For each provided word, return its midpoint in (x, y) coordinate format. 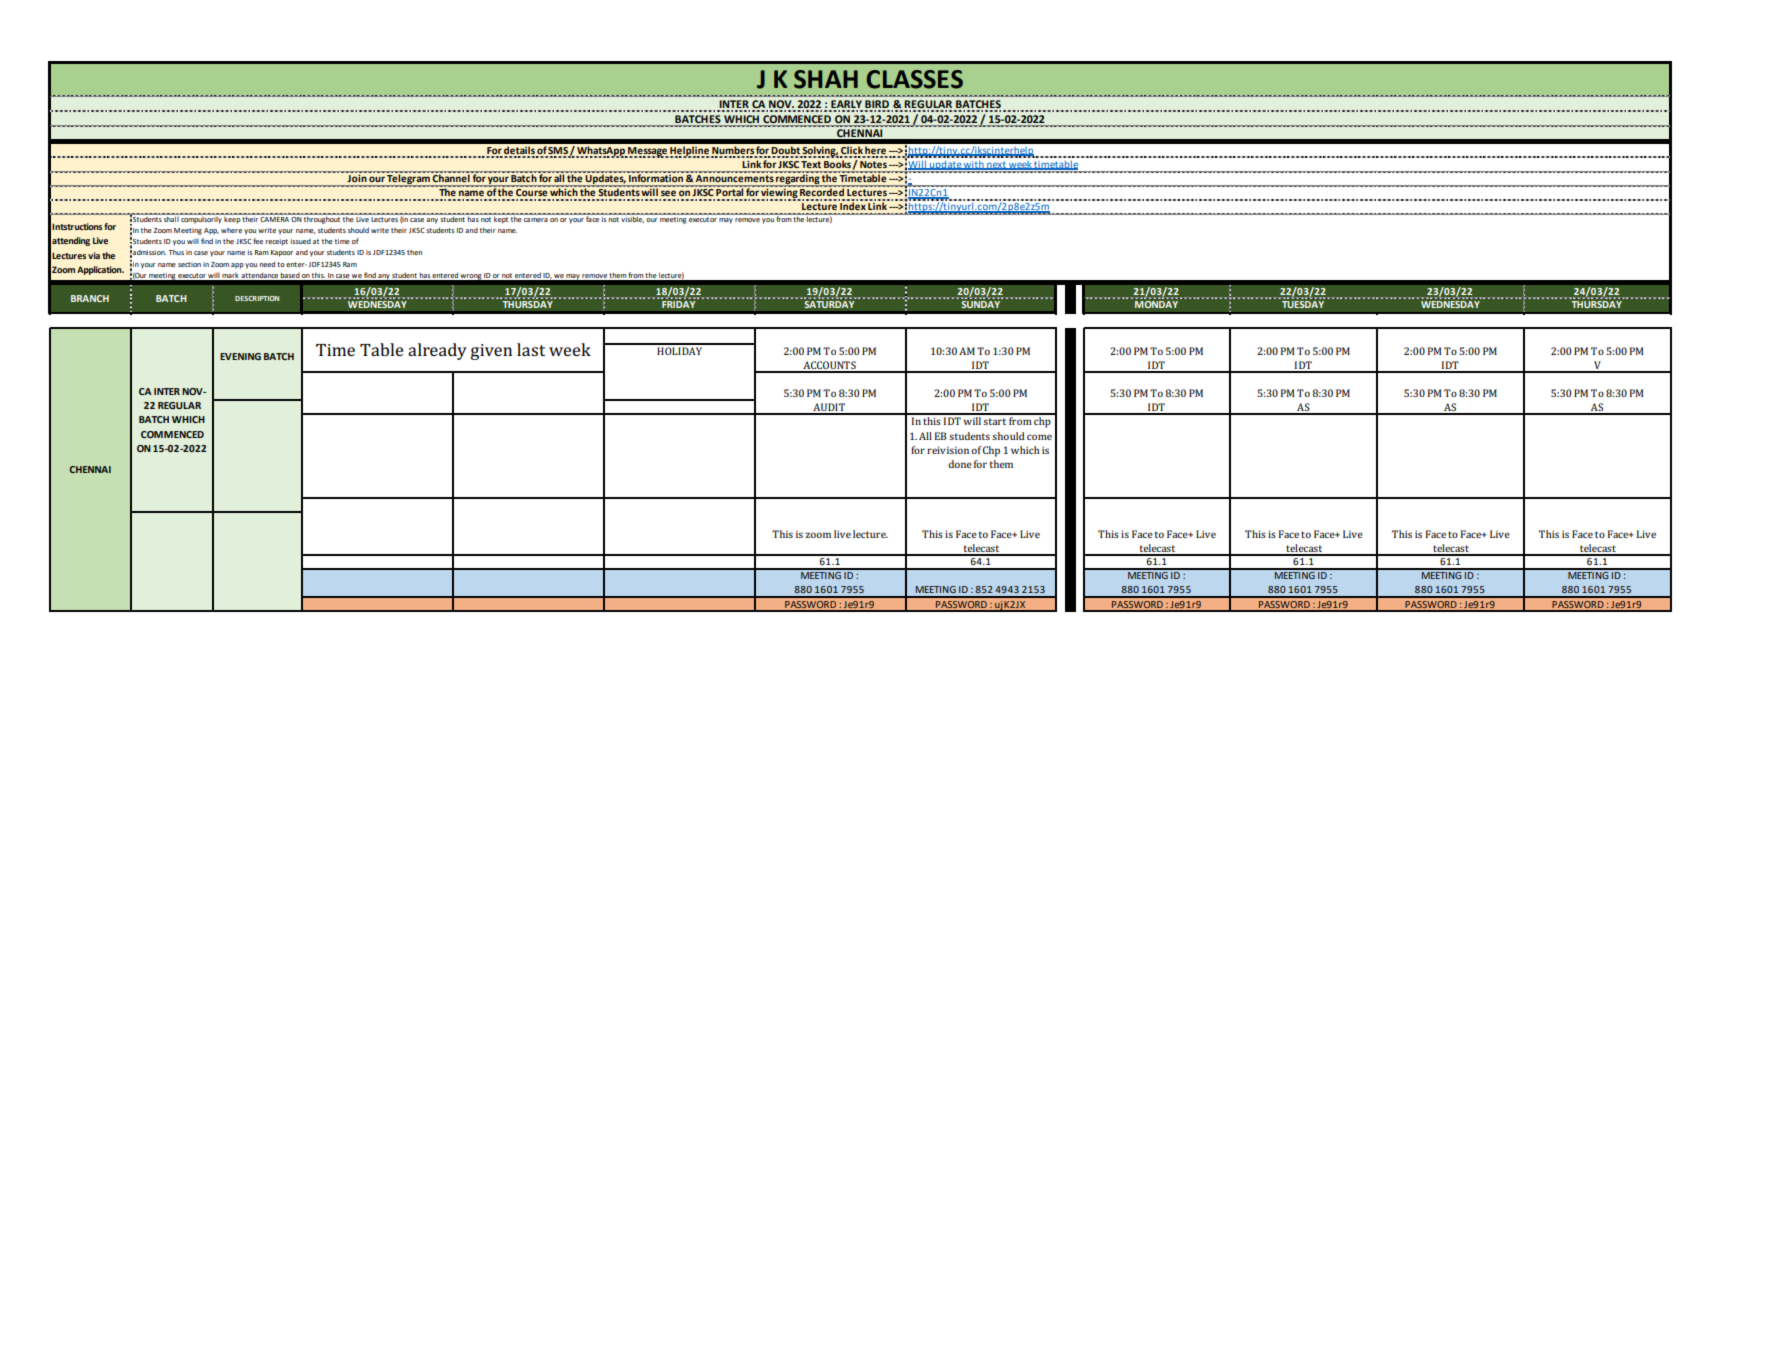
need (267, 264)
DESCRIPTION (257, 298)
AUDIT (829, 408)
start (994, 421)
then (414, 252)
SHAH (826, 79)
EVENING (240, 356)
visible (632, 218)
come (1039, 437)
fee (258, 241)
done (960, 464)
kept (501, 219)
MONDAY (1158, 303)
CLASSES (914, 79)
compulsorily (201, 219)
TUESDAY (1302, 303)
